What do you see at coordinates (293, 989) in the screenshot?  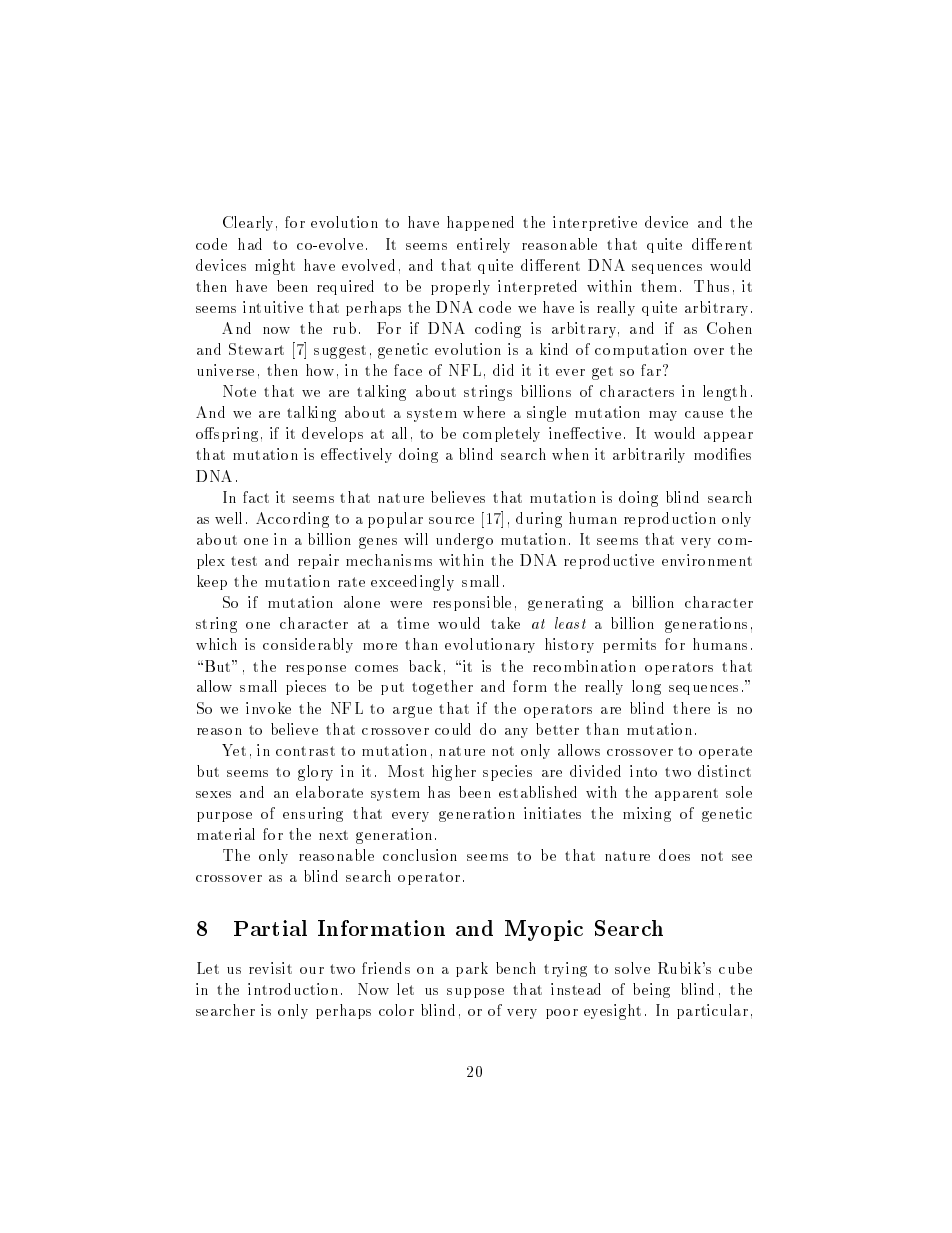 I see `introduction` at bounding box center [293, 989].
